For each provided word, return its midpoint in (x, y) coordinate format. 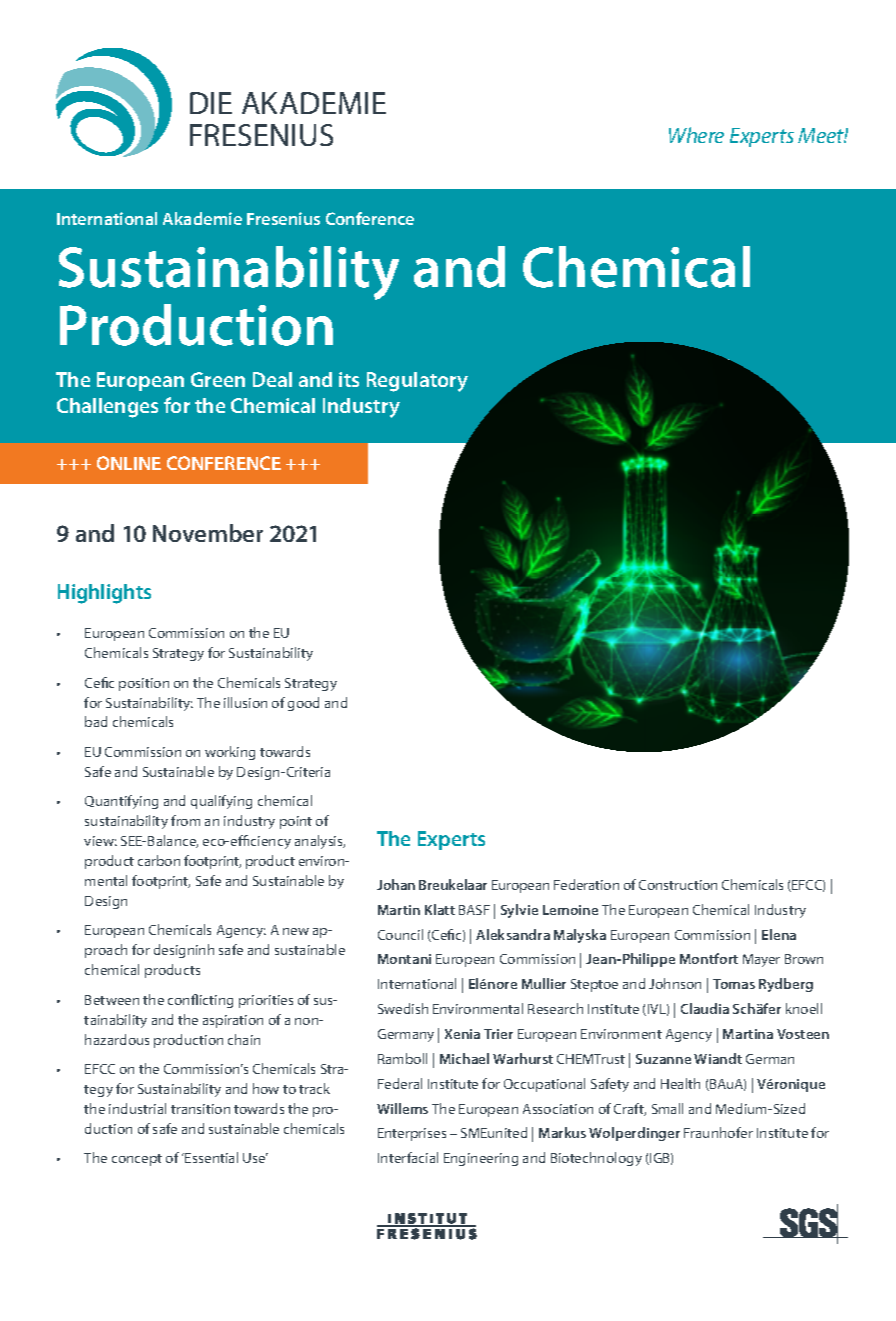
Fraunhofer (718, 1132)
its (349, 379)
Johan (396, 884)
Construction (678, 885)
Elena (779, 934)
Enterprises (412, 1134)
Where (696, 135)
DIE (211, 103)
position (144, 684)
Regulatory (417, 382)
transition (200, 1109)
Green (218, 379)
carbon (159, 860)
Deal (272, 379)
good (303, 704)
